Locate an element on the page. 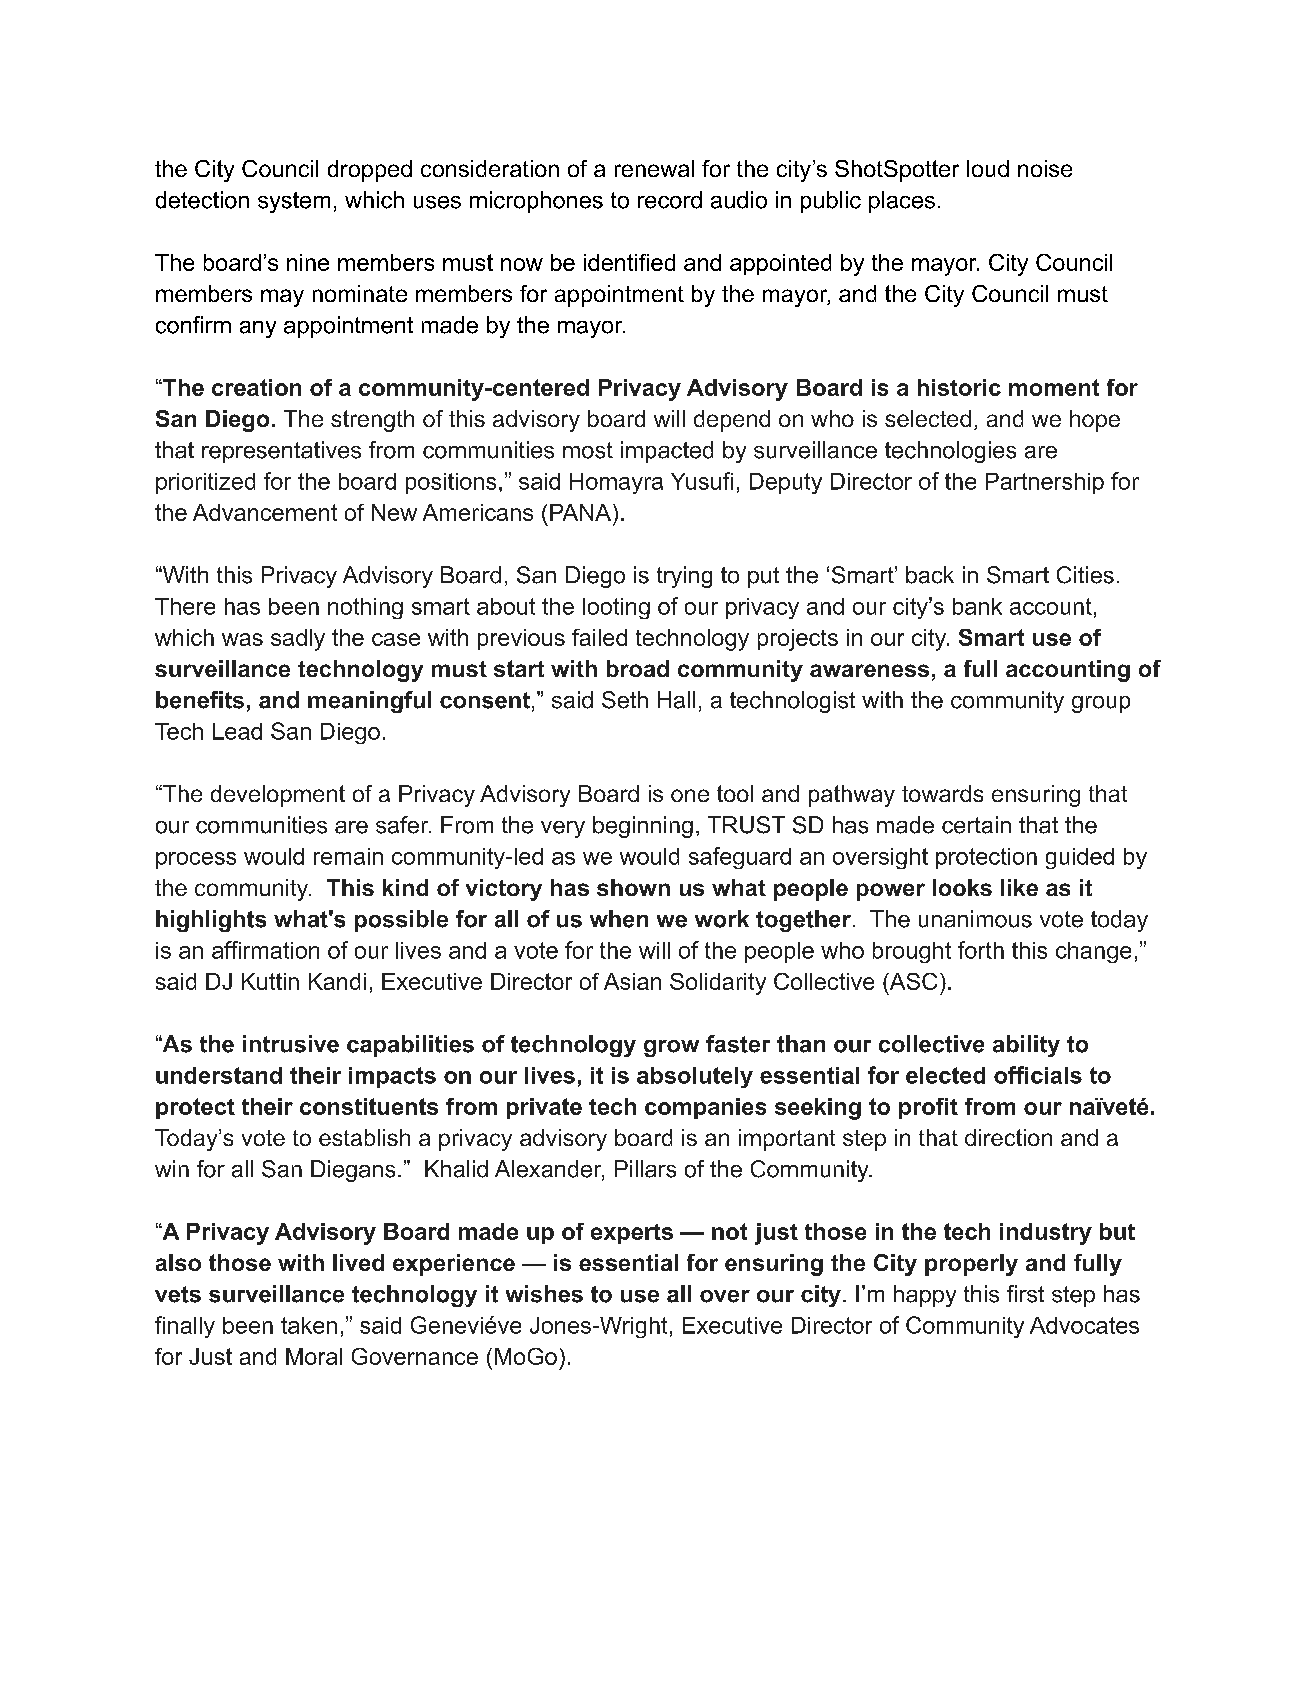  officials is located at coordinates (1038, 1075).
